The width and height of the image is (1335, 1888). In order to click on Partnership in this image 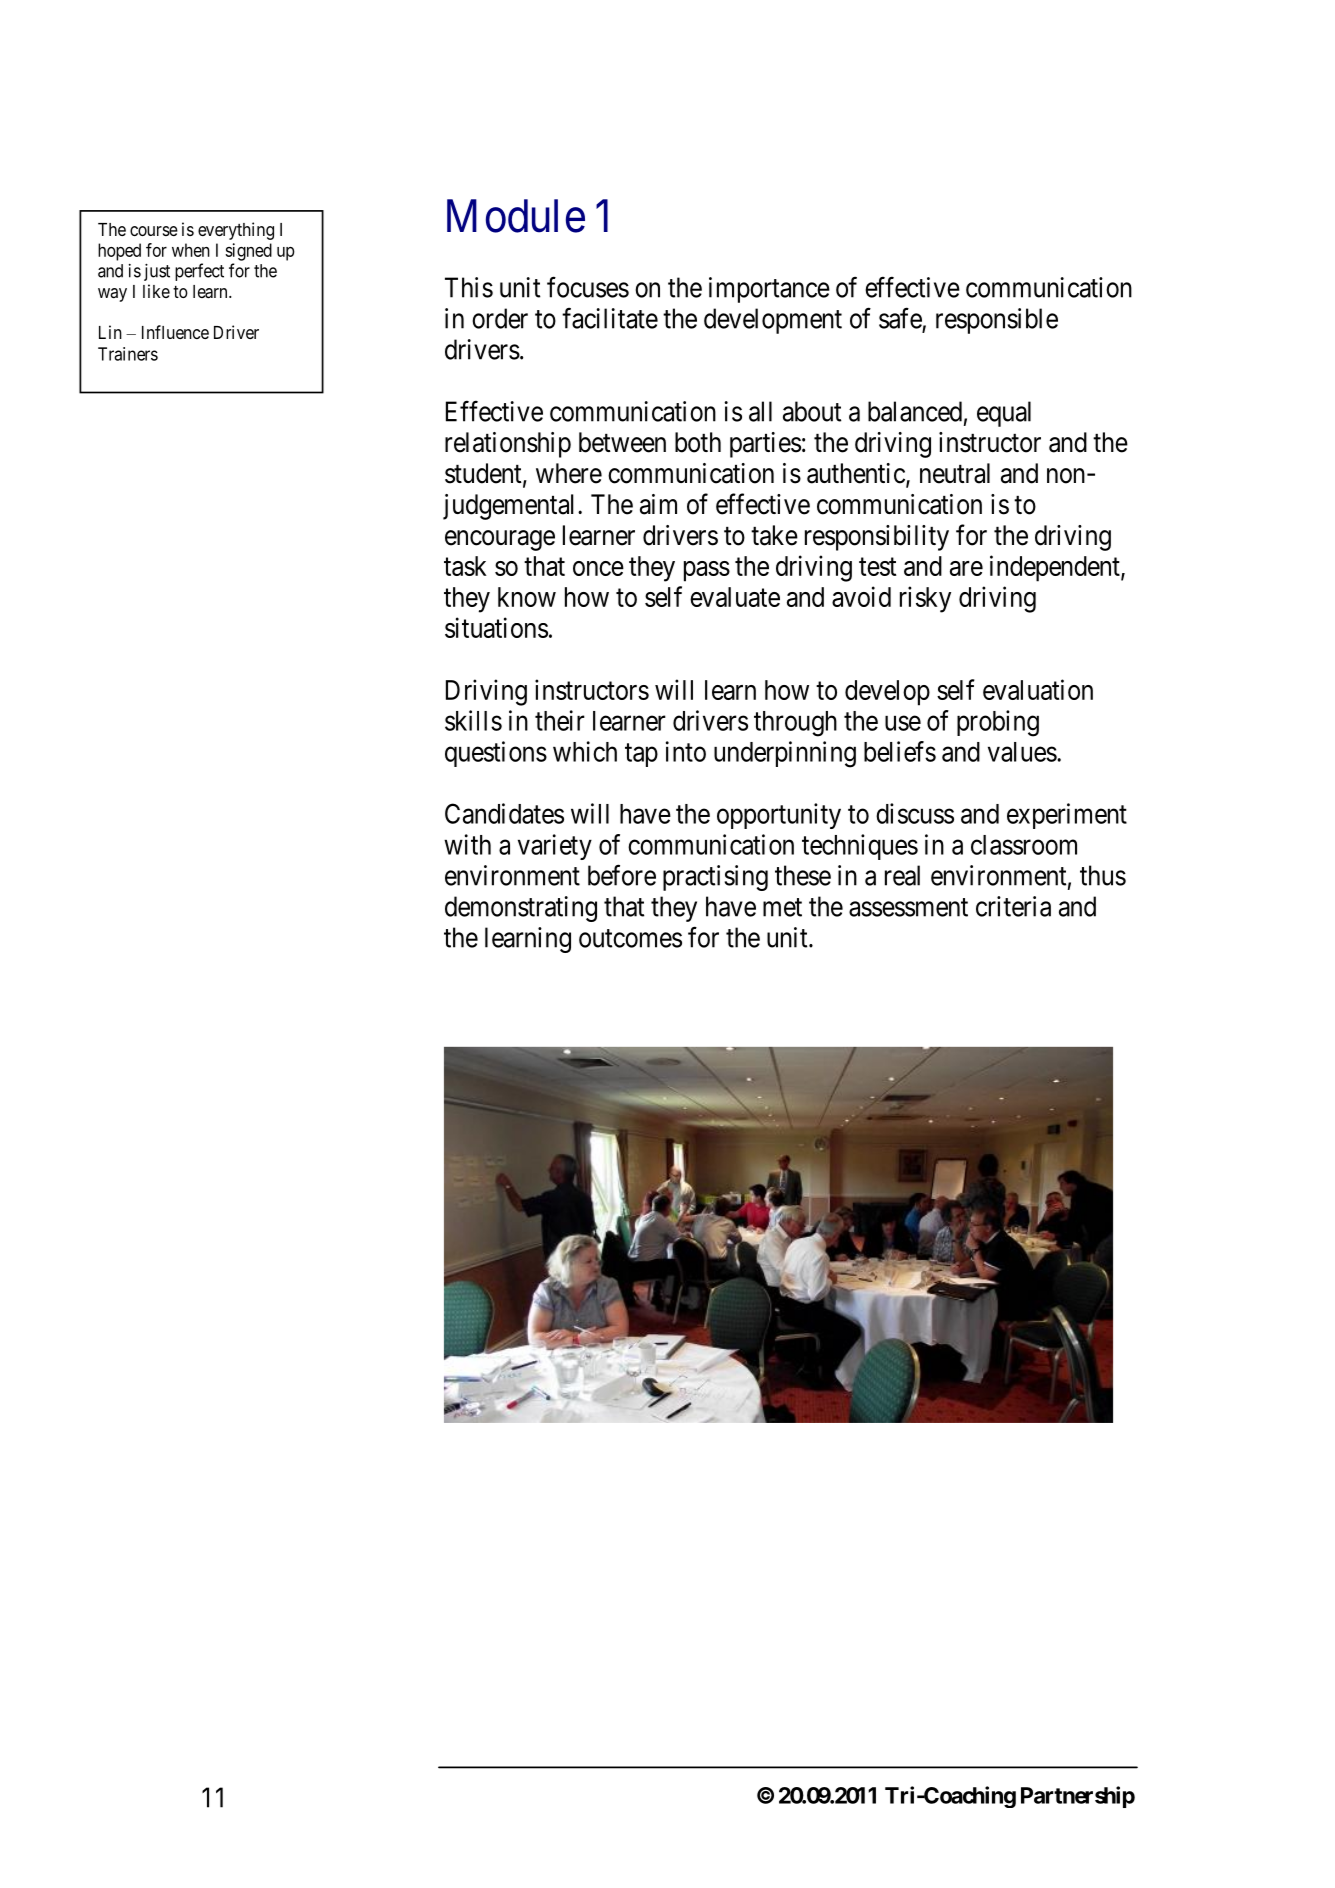, I will do `click(1078, 1797)`.
